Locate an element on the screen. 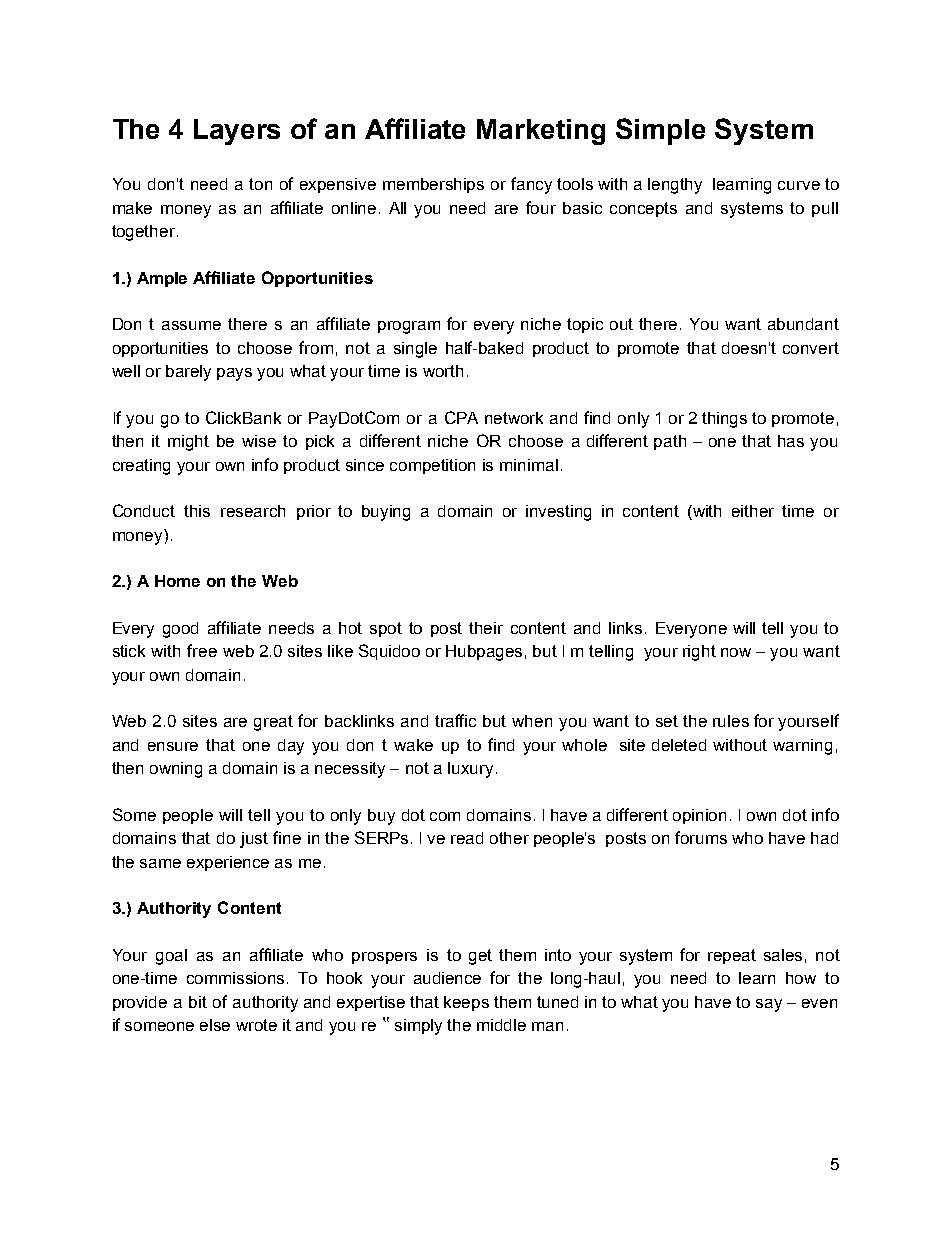 The height and width of the screenshot is (1233, 952). traffic is located at coordinates (455, 720).
